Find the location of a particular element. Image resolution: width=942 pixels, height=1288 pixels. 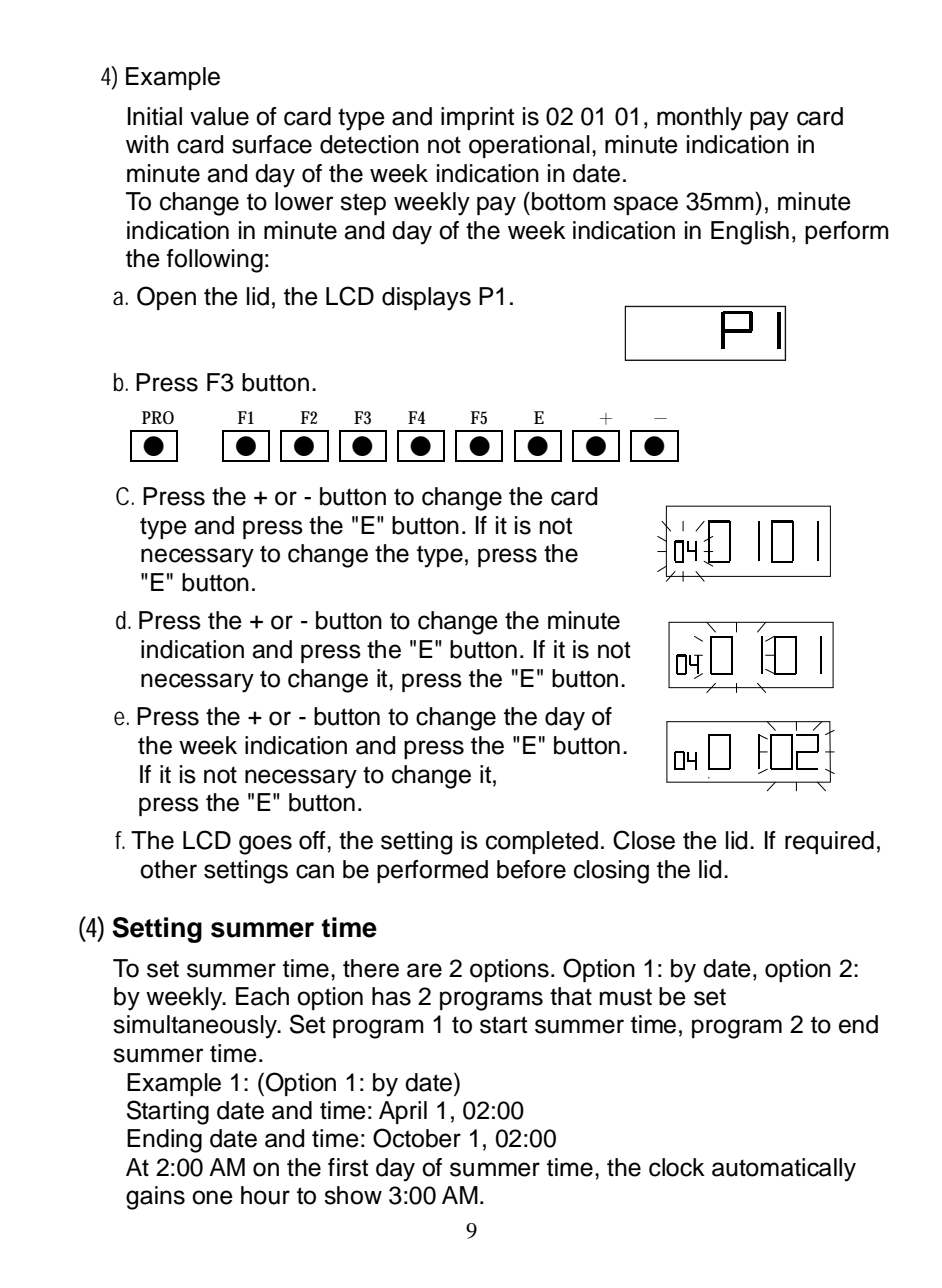

surface is located at coordinates (272, 144).
